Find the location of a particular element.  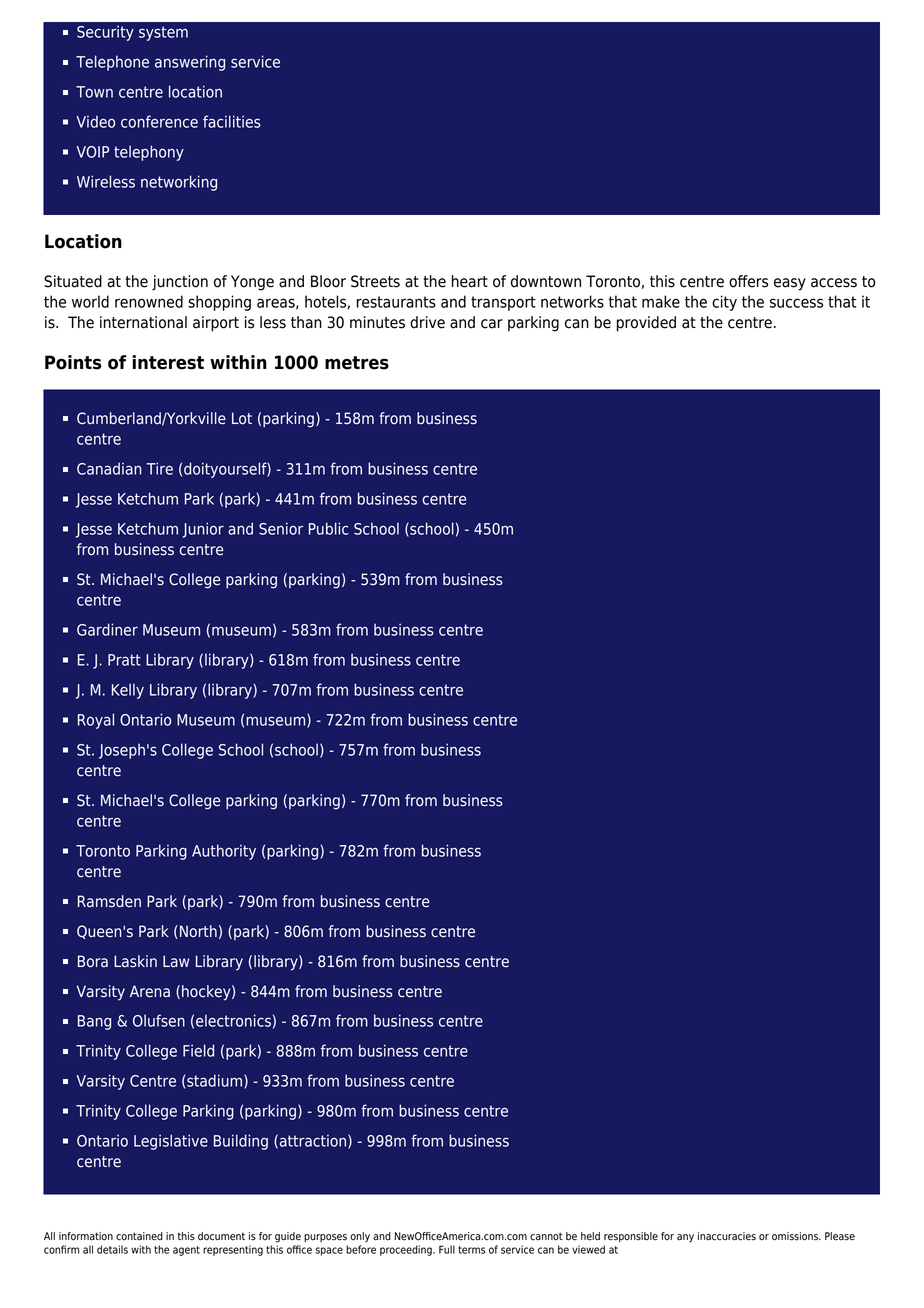

answering is located at coordinates (190, 63).
